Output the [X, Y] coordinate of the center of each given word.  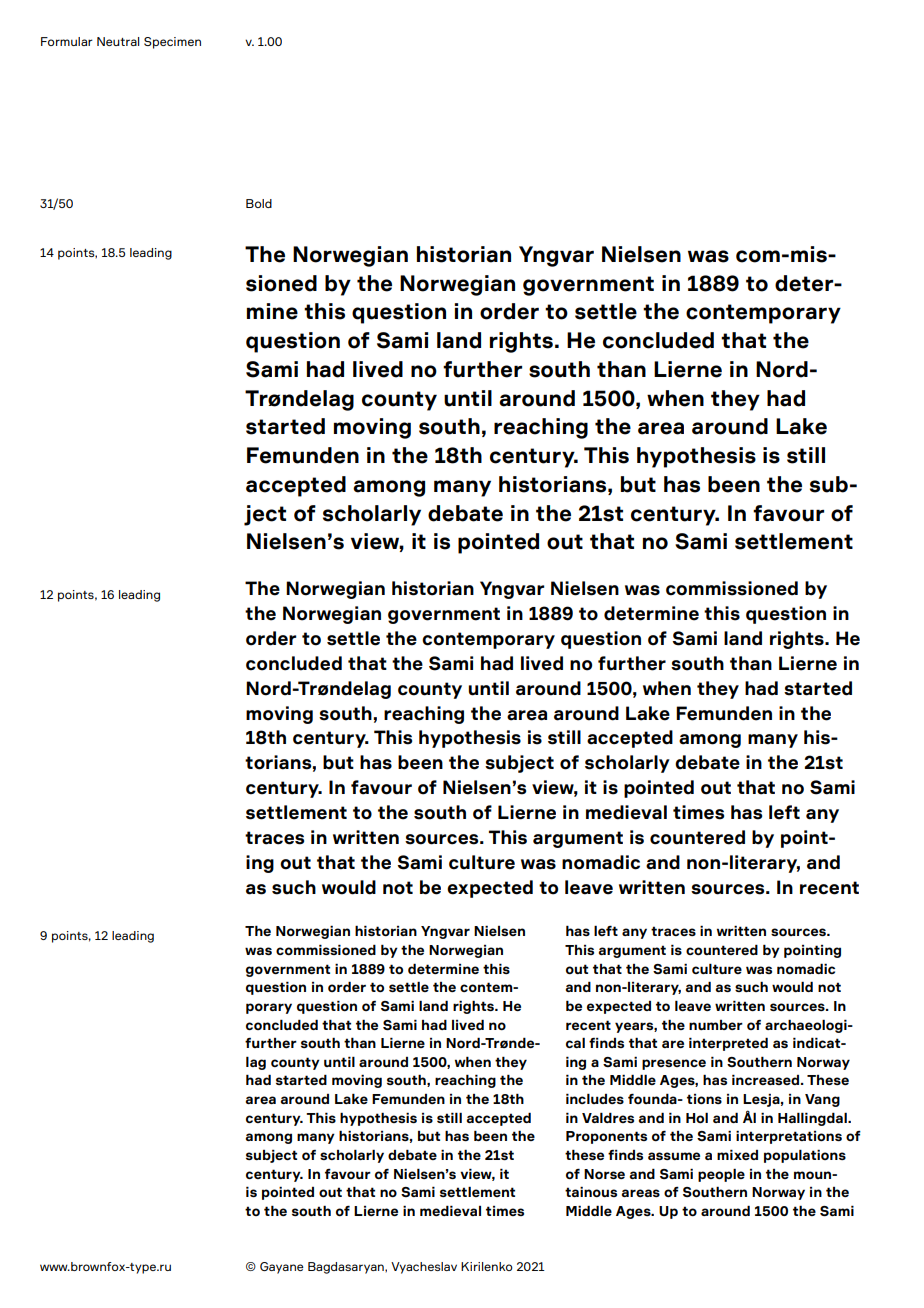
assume [674, 1156]
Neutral [118, 41]
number [716, 1025]
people [721, 1175]
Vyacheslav [424, 1268]
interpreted [728, 1044]
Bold [259, 203]
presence [674, 1064]
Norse [604, 1174]
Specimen [172, 43]
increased [767, 1079]
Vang [822, 1100]
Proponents [606, 1137]
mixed [737, 1154]
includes [595, 1098]
